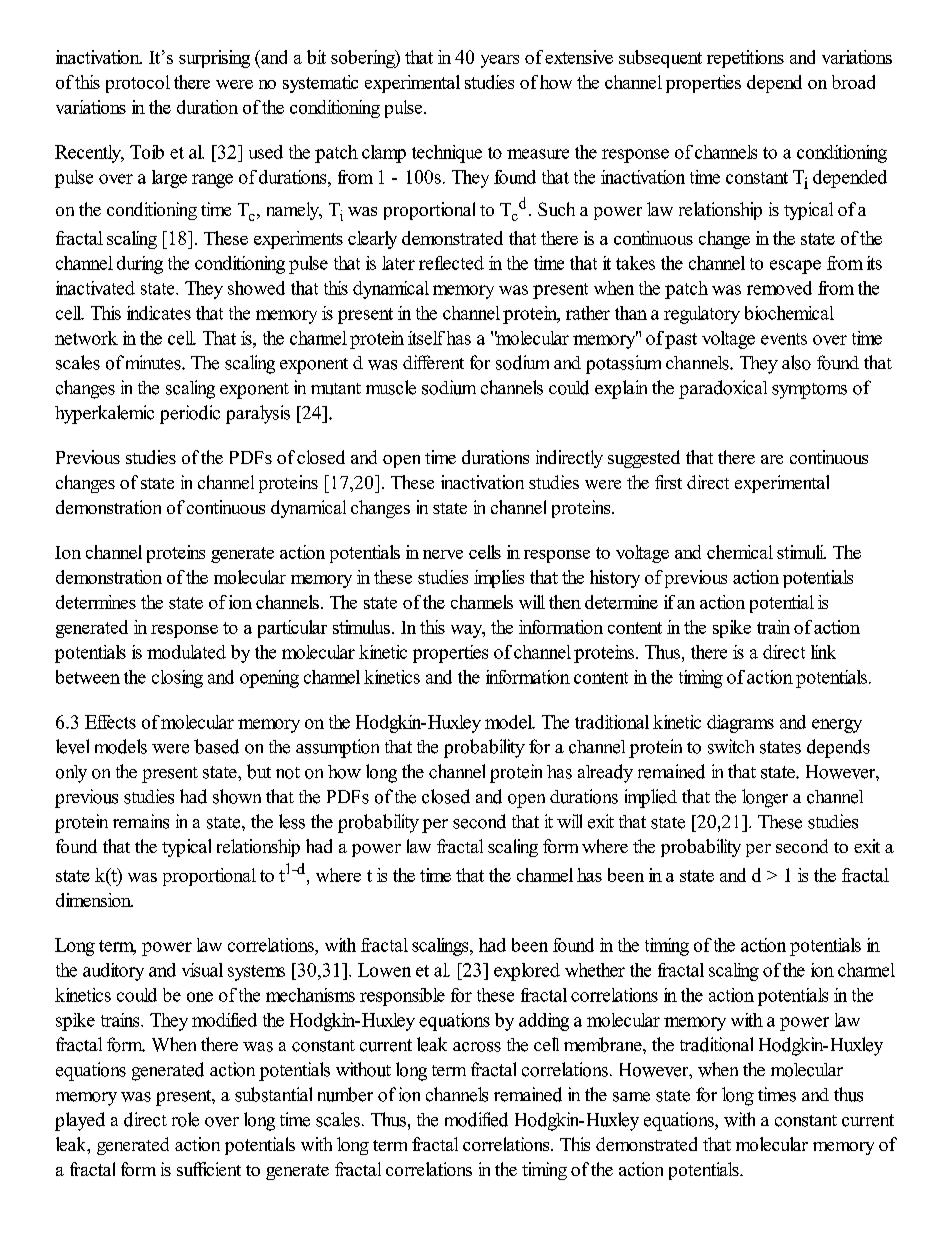  Describe the element at coordinates (745, 59) in the screenshot. I see `repetitions` at that location.
